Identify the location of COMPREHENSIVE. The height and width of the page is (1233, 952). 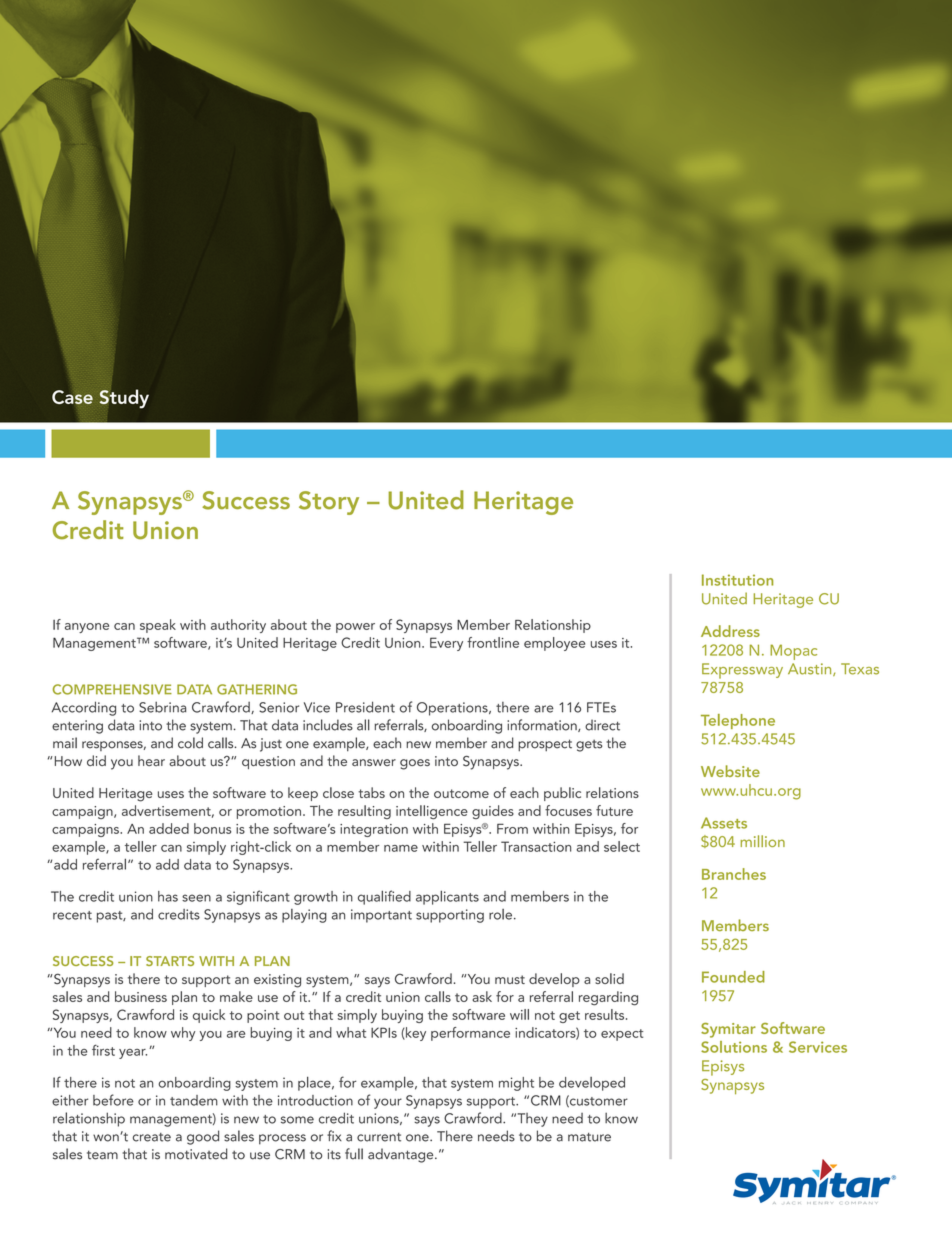
(112, 689).
